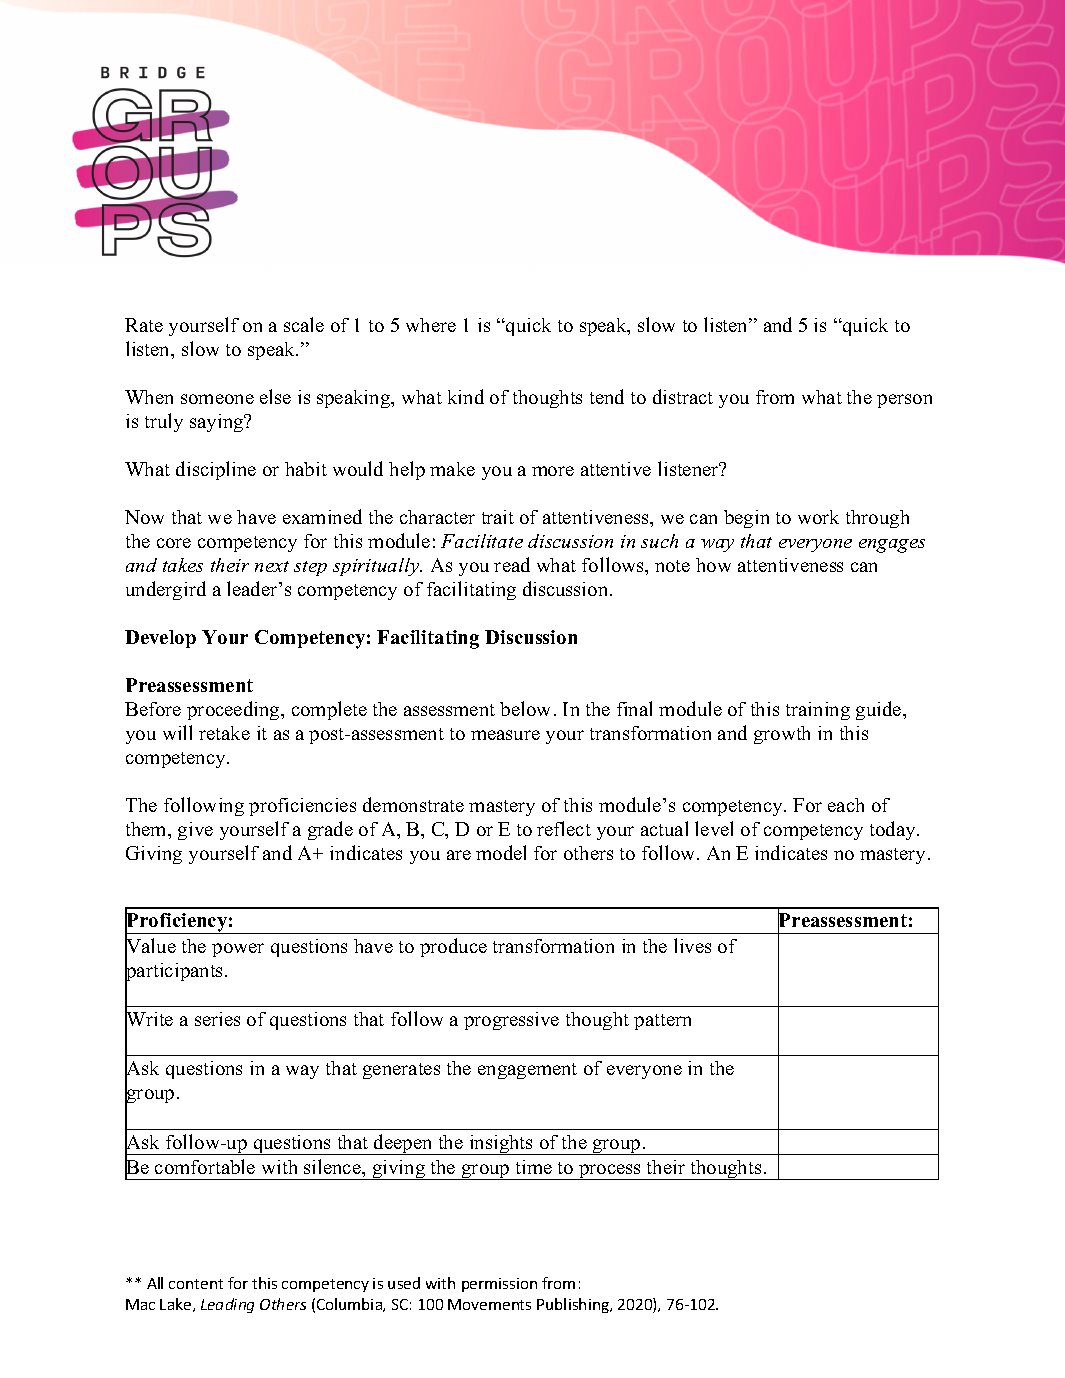  What do you see at coordinates (466, 396) in the screenshot?
I see `kind` at bounding box center [466, 396].
